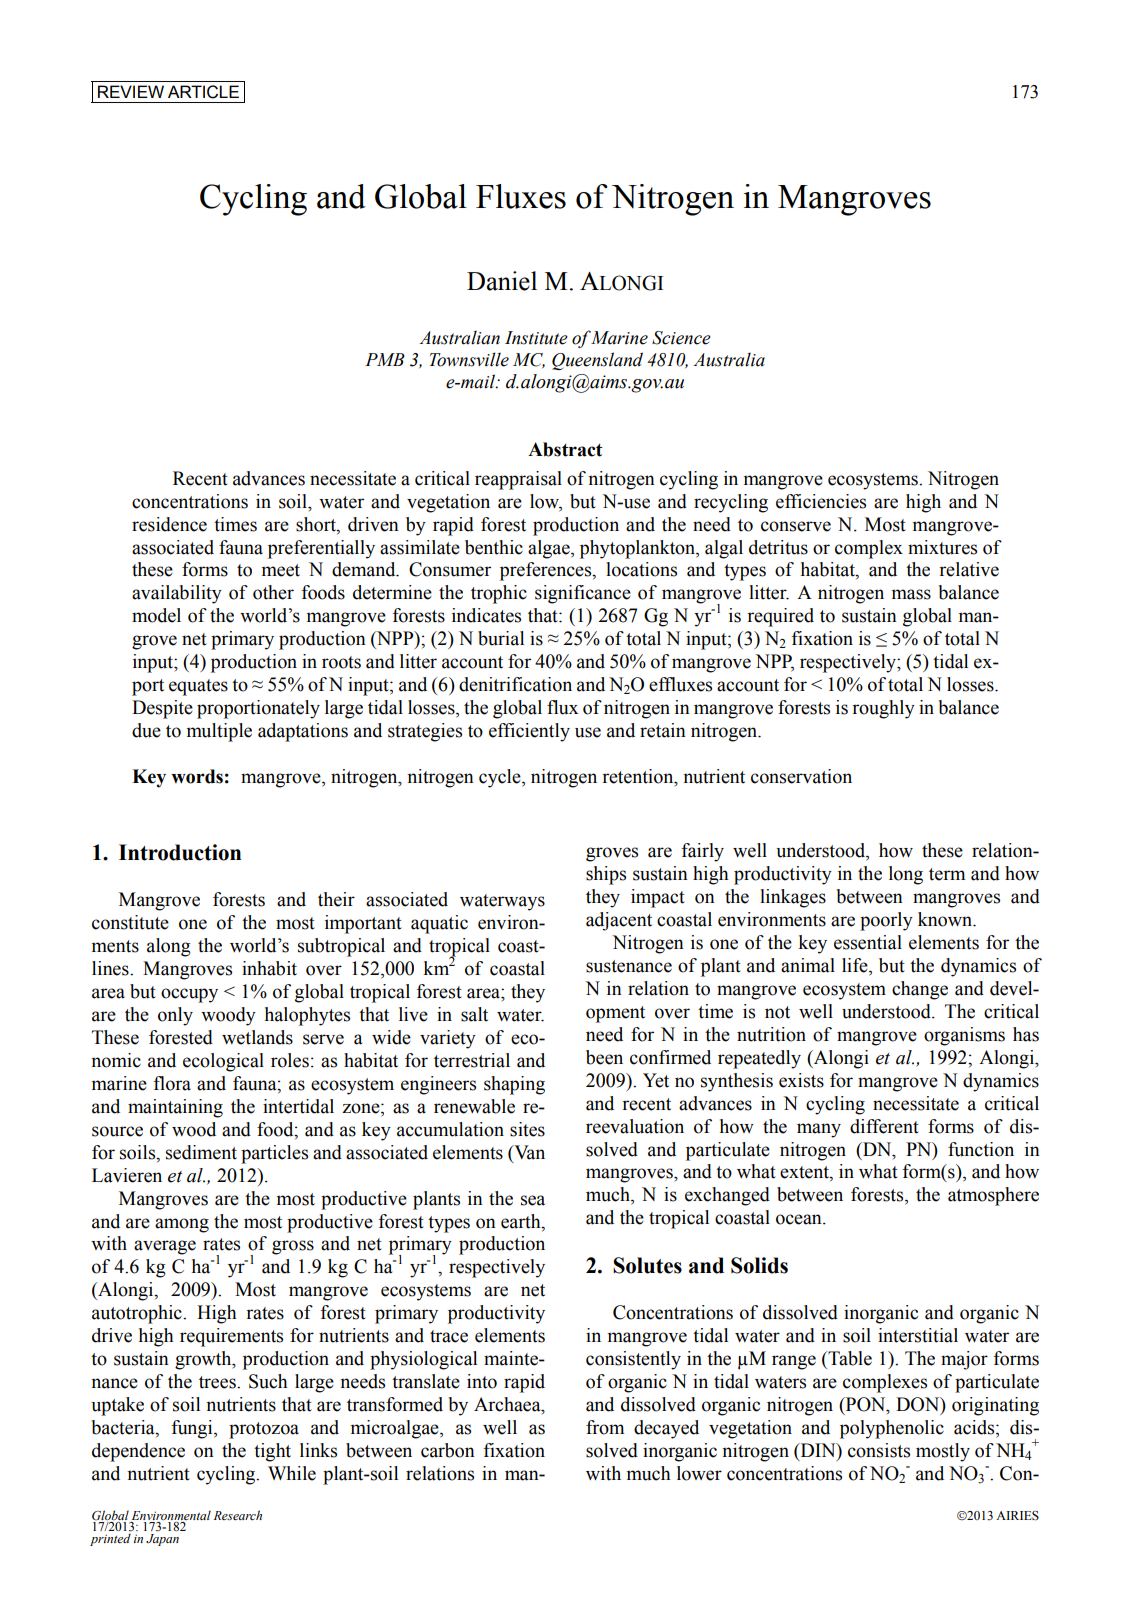 The image size is (1131, 1599). I want to click on Science, so click(681, 338).
